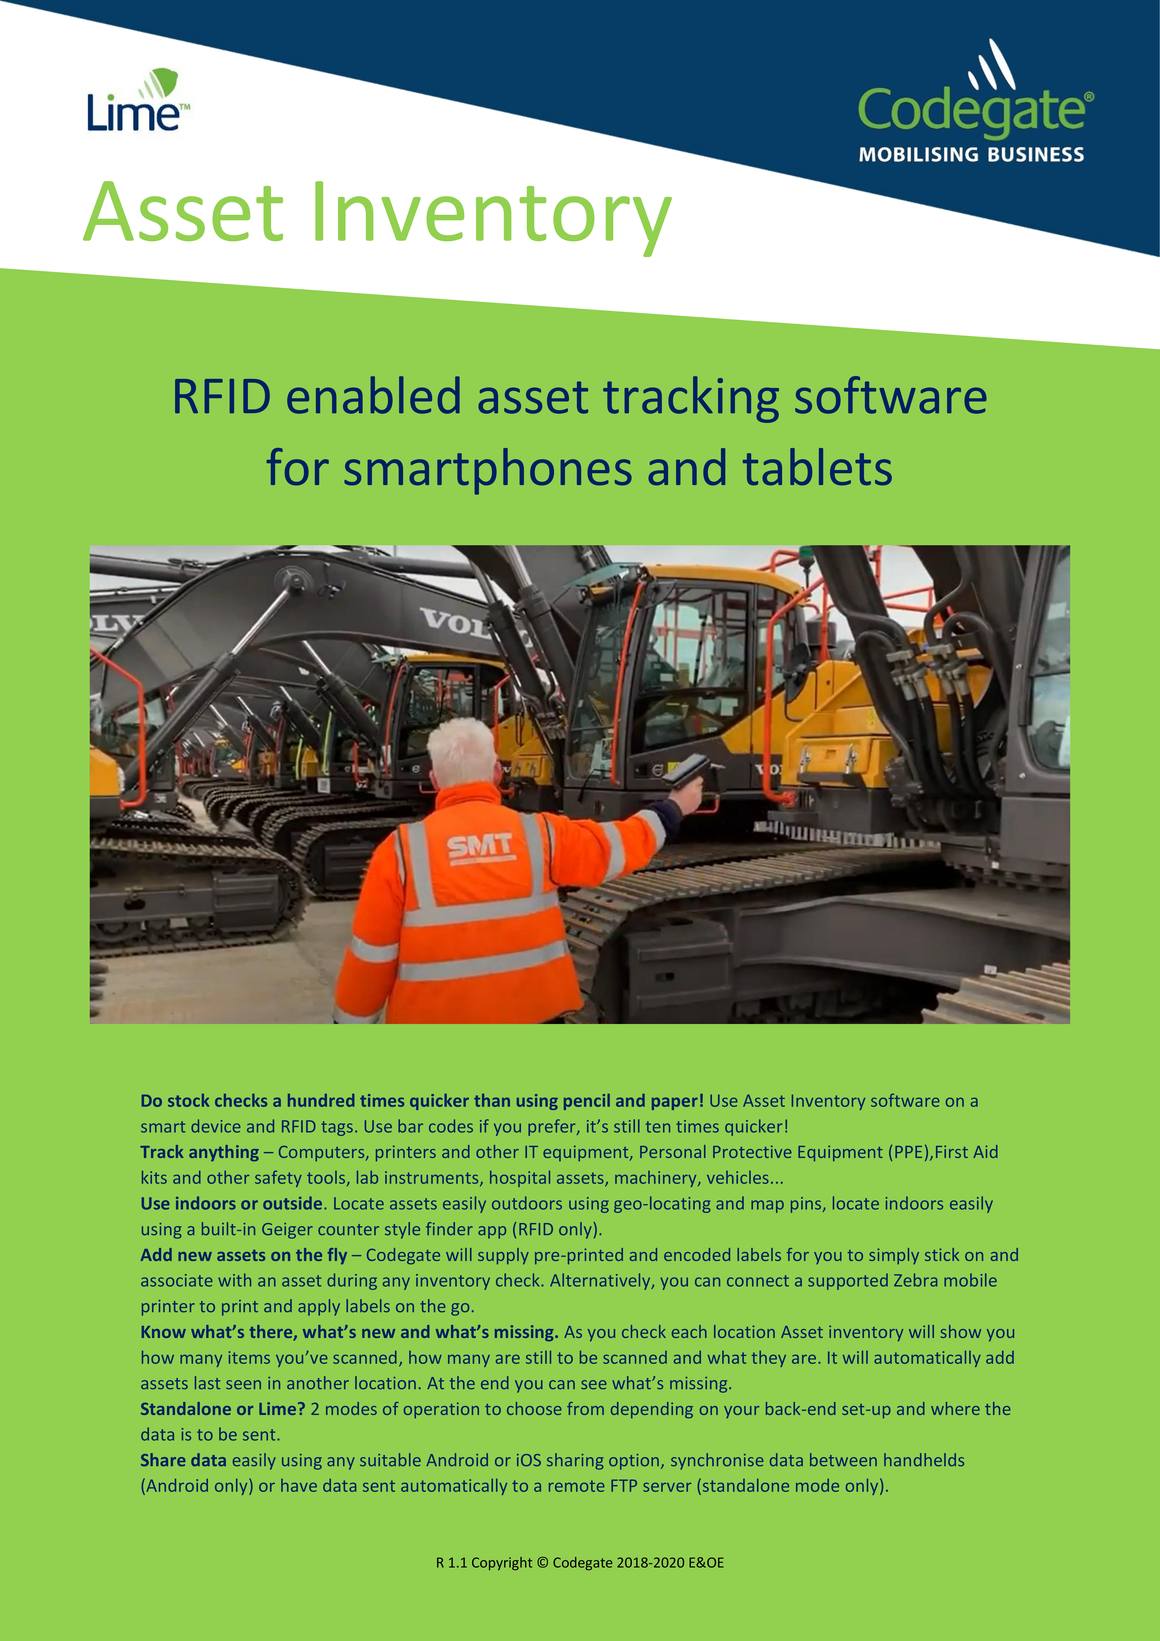 Image resolution: width=1160 pixels, height=1641 pixels. Describe the element at coordinates (577, 1486) in the page. I see `remote` at that location.
